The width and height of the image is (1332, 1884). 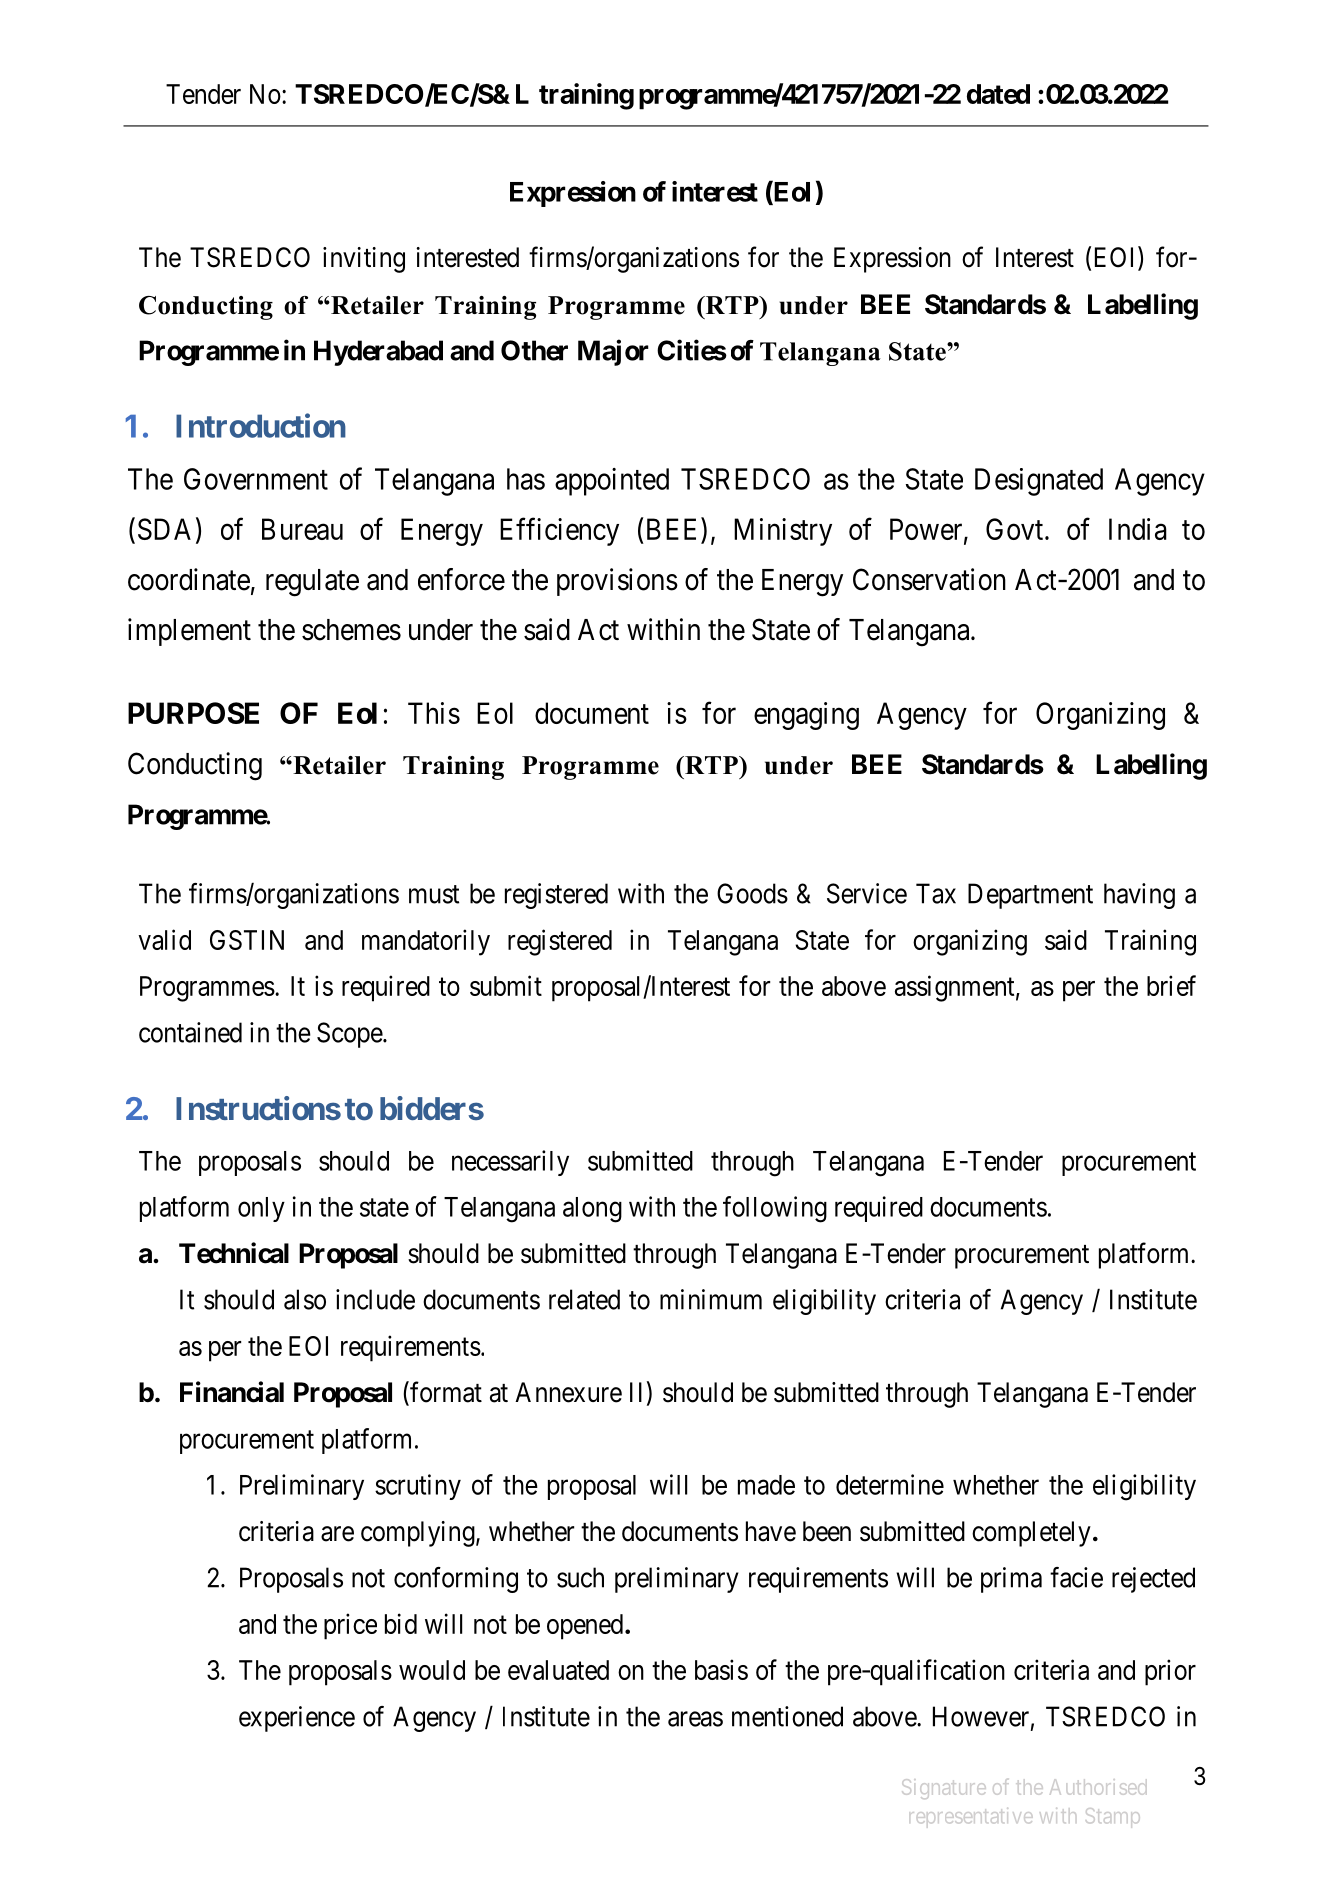 What do you see at coordinates (232, 1392) in the image?
I see `Financial` at bounding box center [232, 1392].
